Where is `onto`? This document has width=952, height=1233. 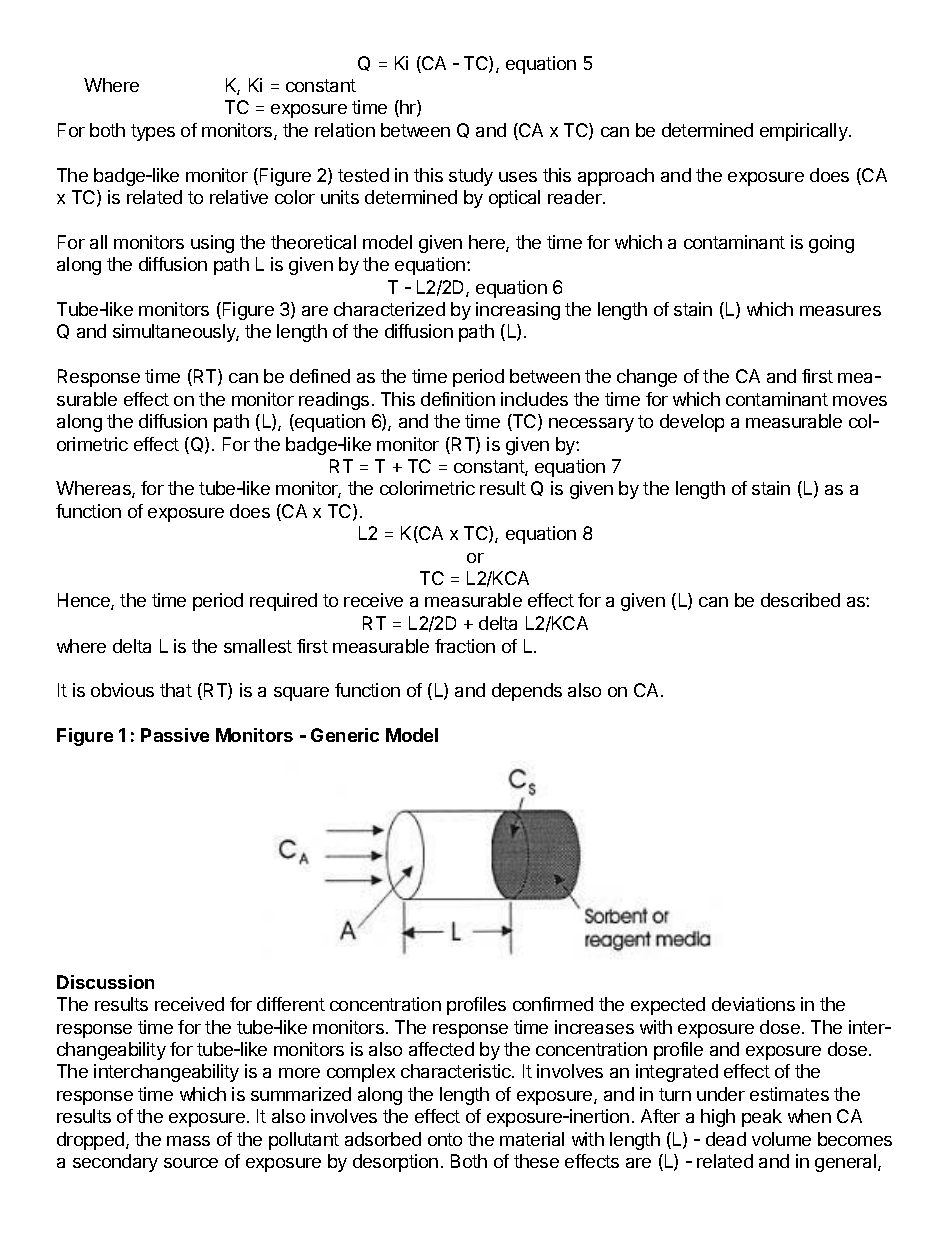
onto is located at coordinates (445, 1139).
